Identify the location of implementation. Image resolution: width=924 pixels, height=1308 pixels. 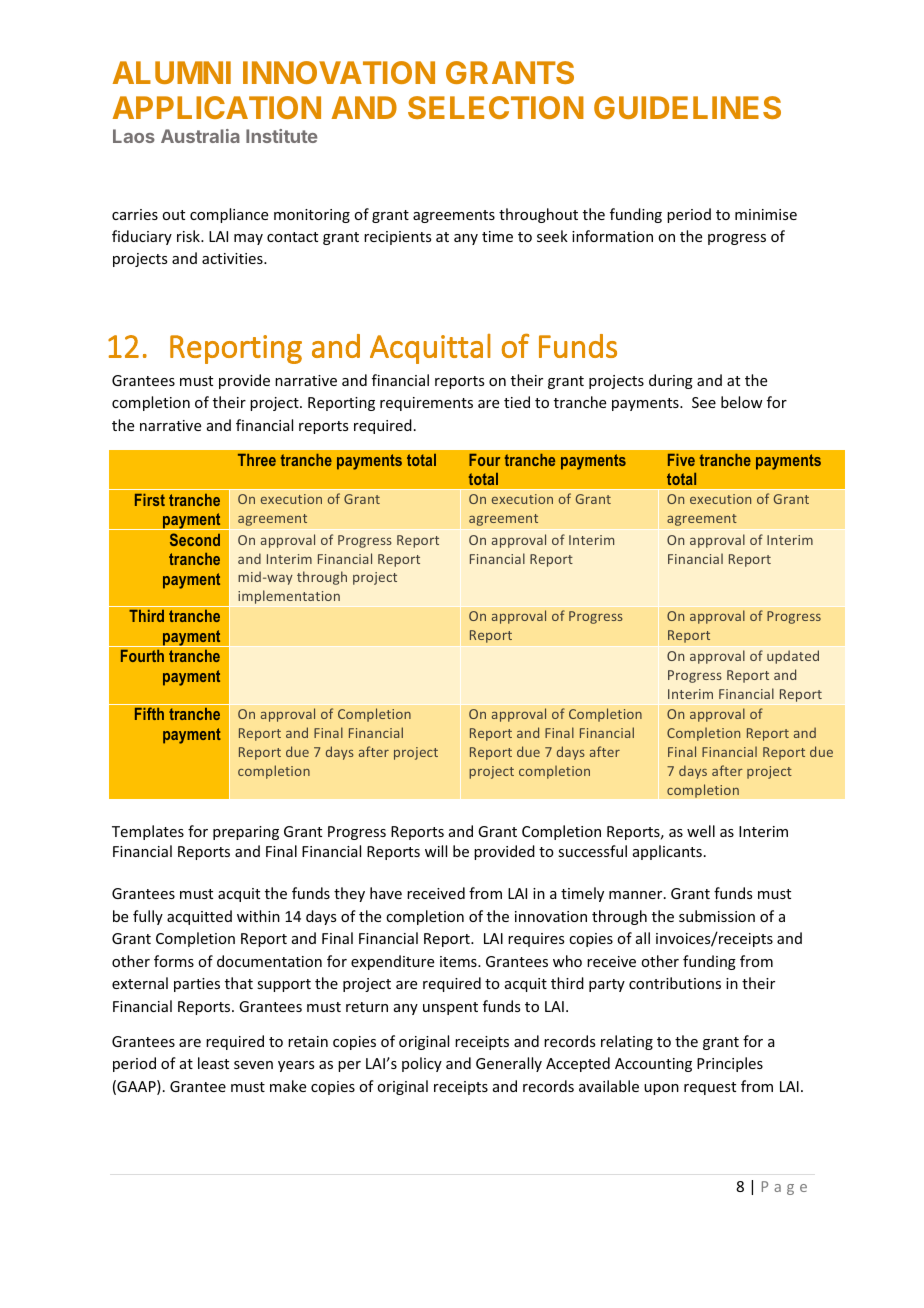
(289, 597).
